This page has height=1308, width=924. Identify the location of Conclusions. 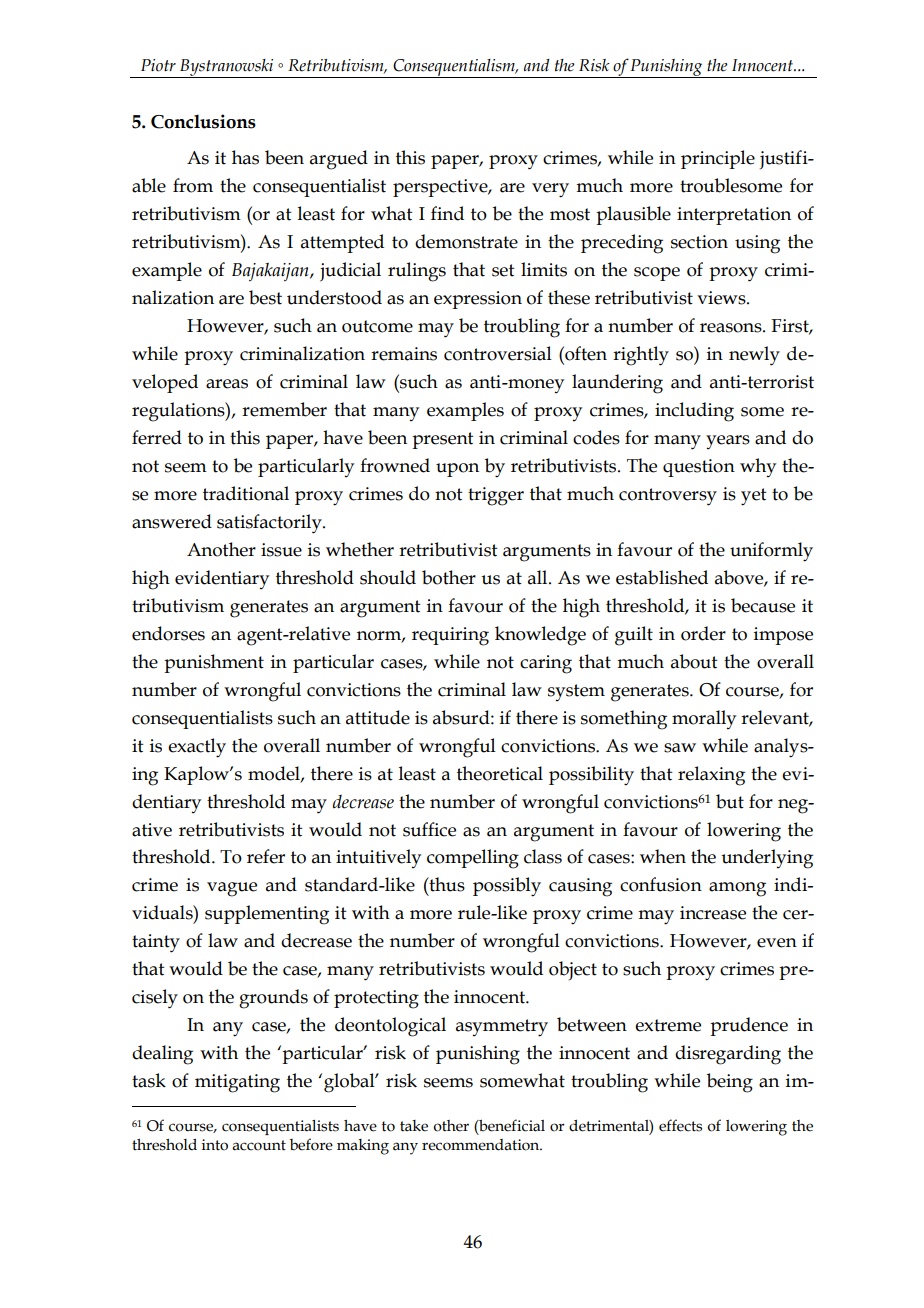
(203, 121).
